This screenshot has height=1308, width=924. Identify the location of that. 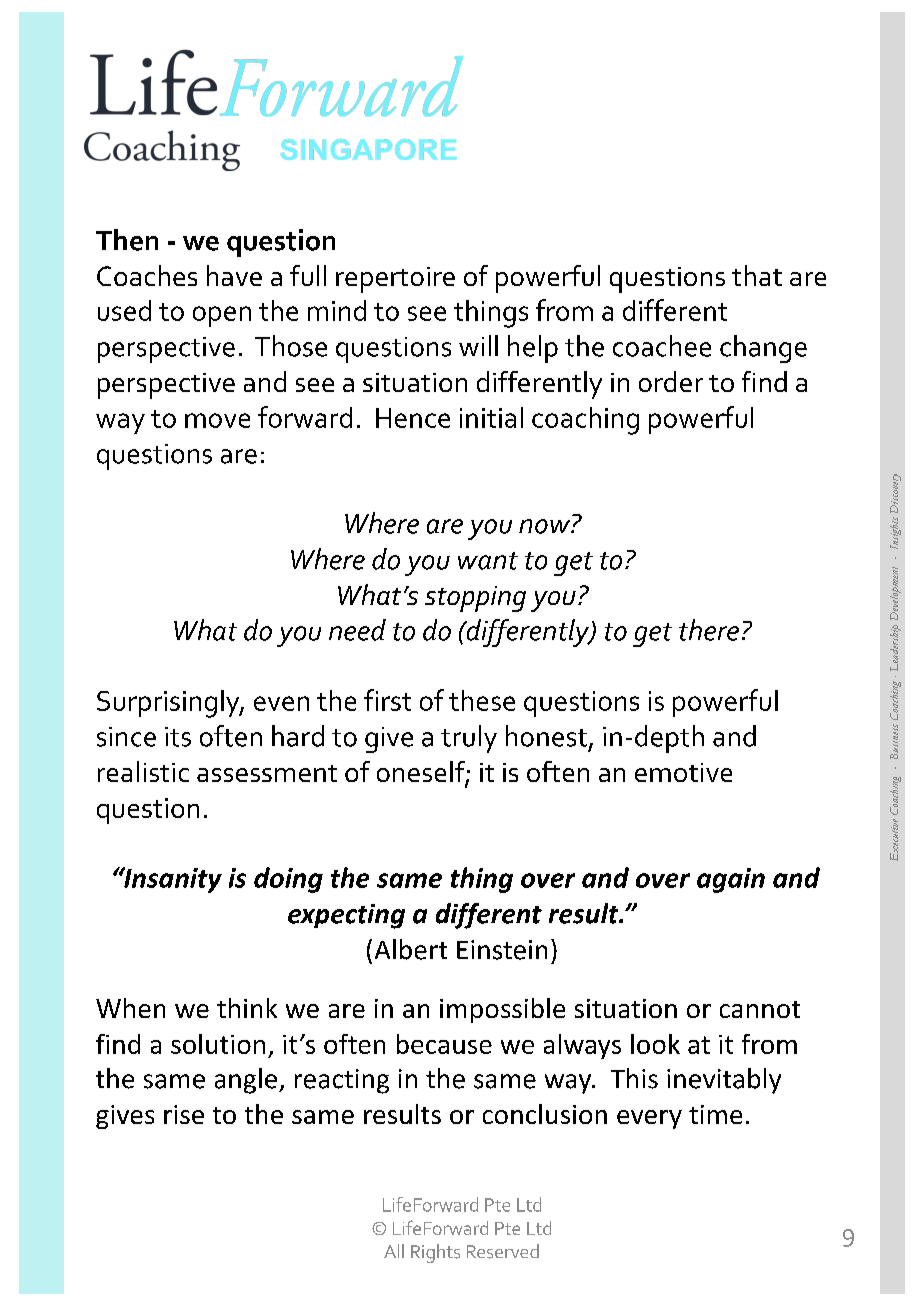
(757, 275).
